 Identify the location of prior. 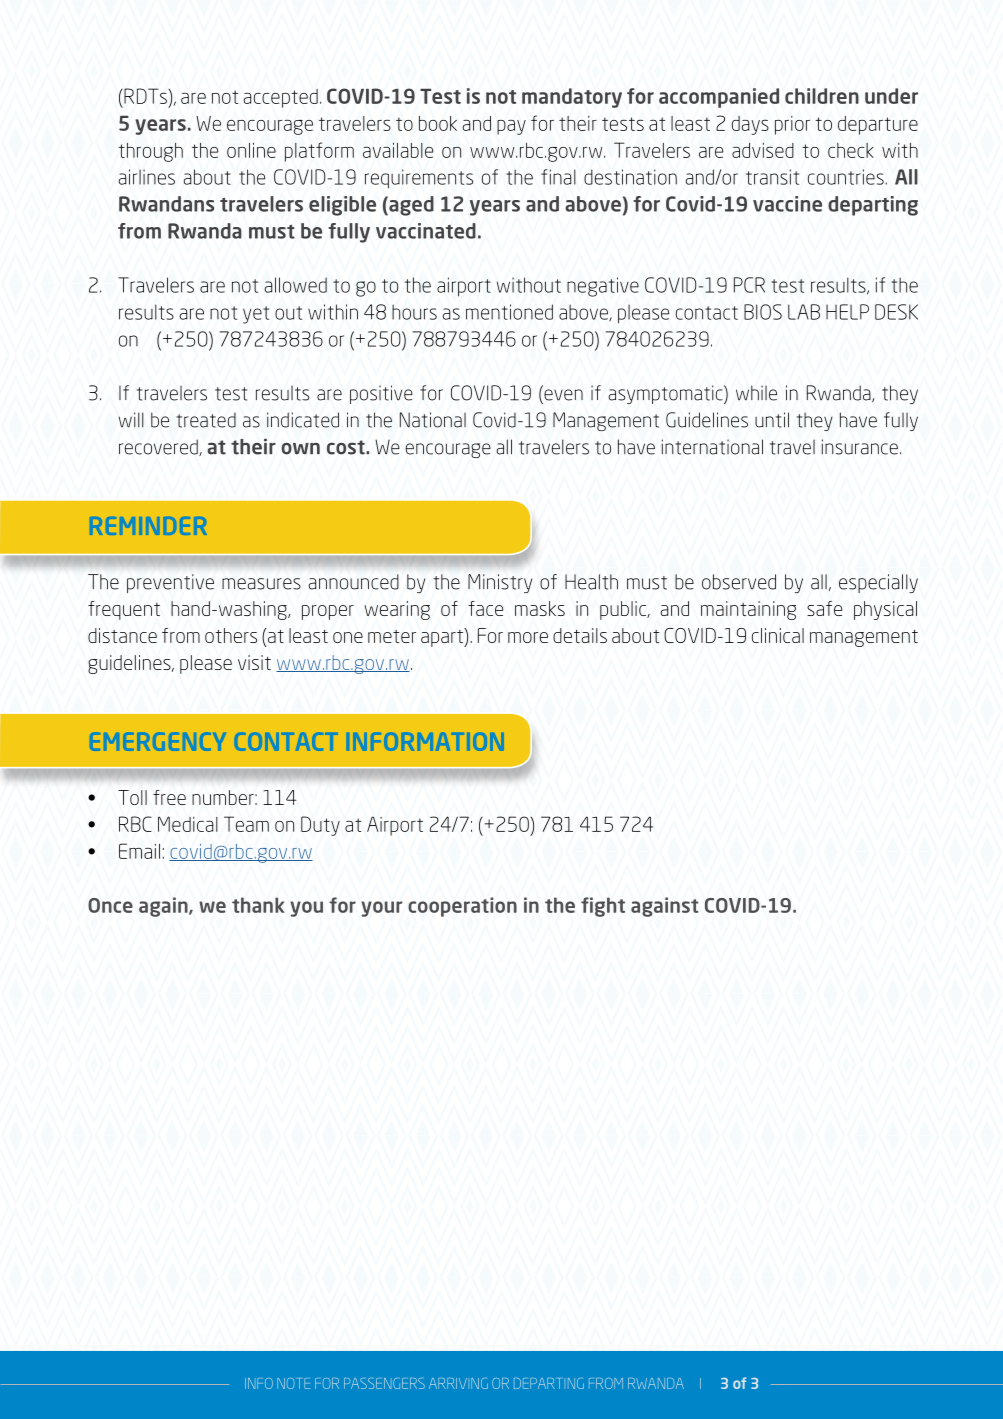
(792, 125).
